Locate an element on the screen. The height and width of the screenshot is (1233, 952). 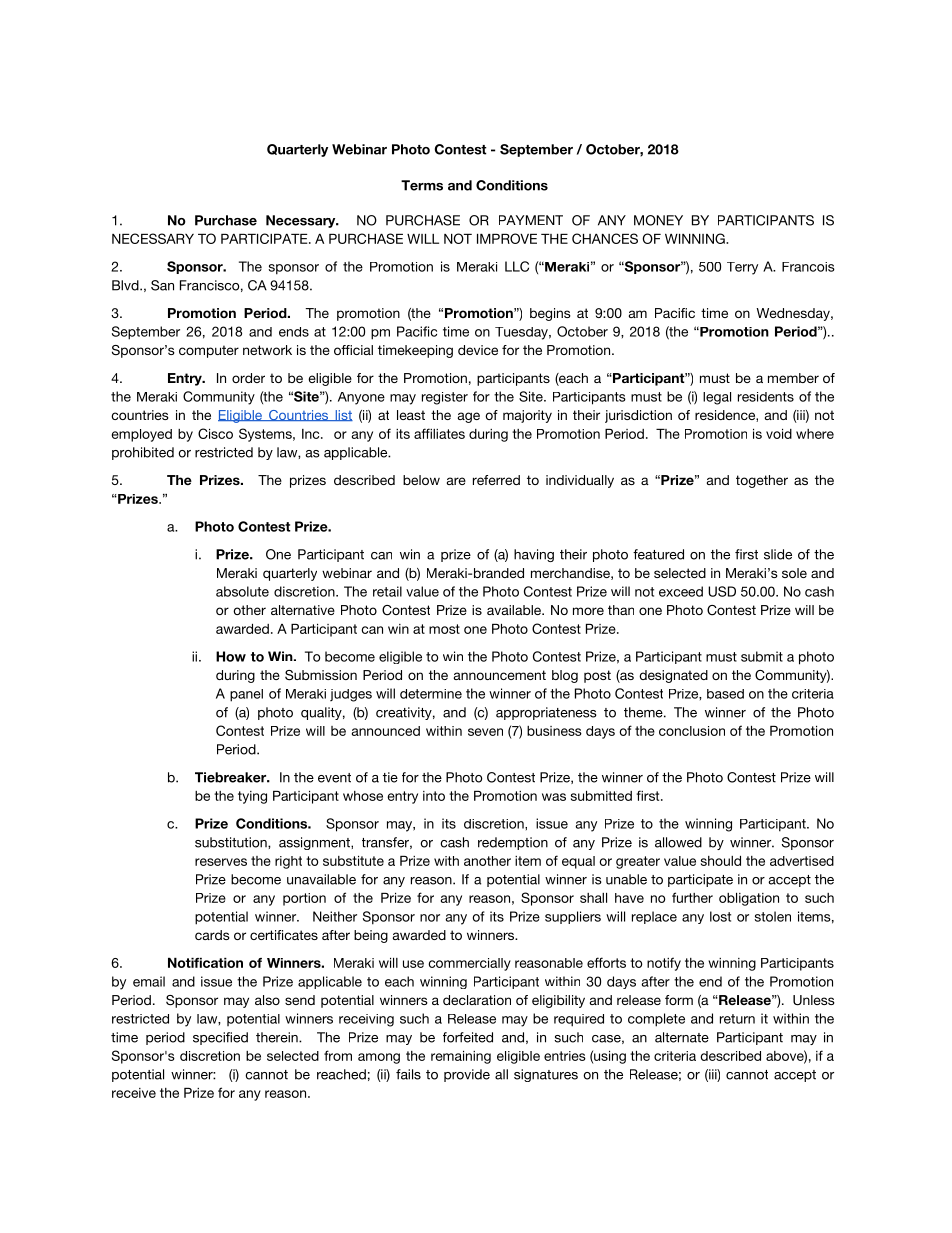
should is located at coordinates (721, 861).
